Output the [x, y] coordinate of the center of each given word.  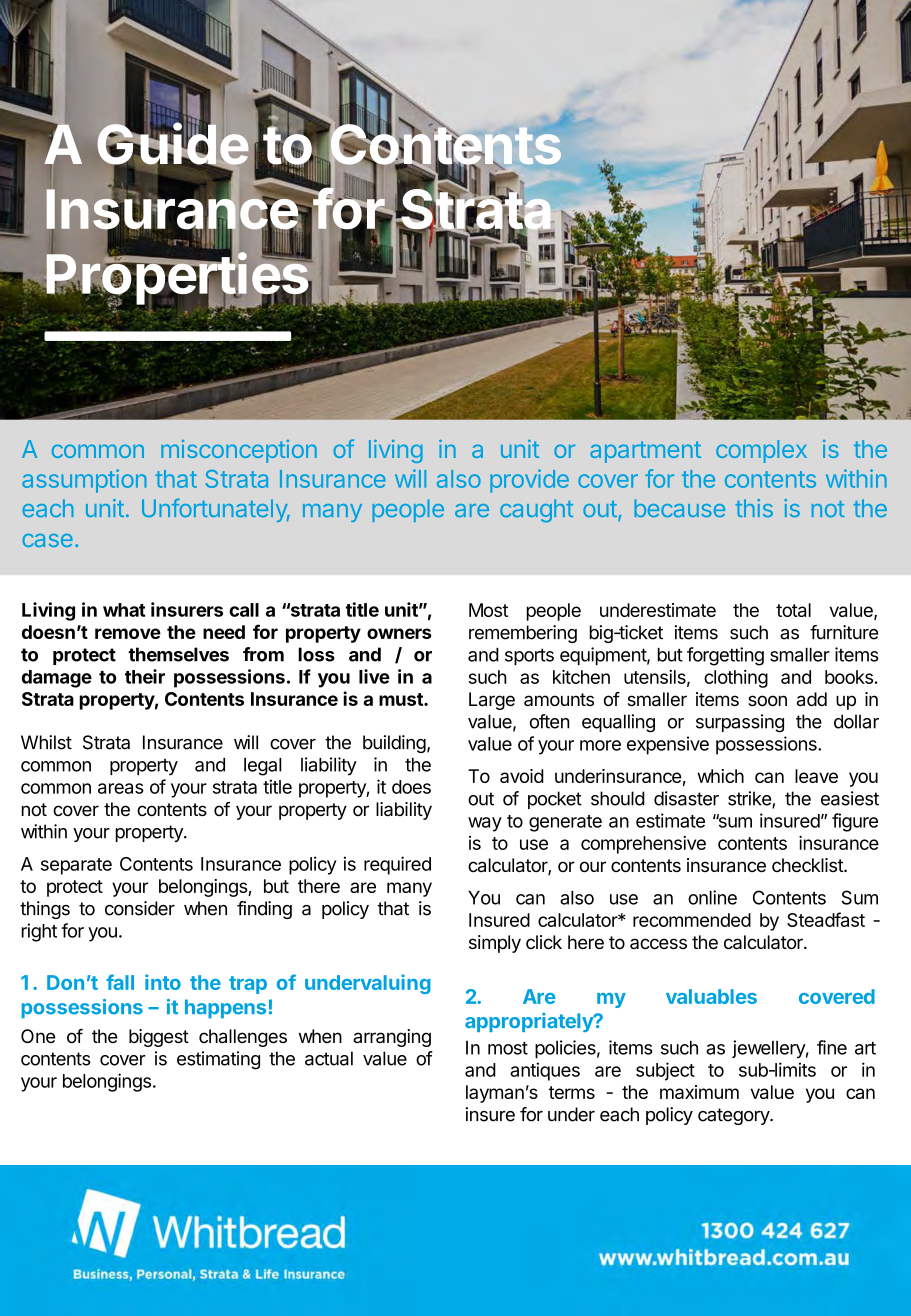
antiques [545, 1071]
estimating [218, 1060]
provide [529, 481]
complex [761, 451]
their [145, 676]
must [402, 699]
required [397, 865]
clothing [736, 679]
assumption [84, 481]
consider [140, 908]
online [712, 897]
